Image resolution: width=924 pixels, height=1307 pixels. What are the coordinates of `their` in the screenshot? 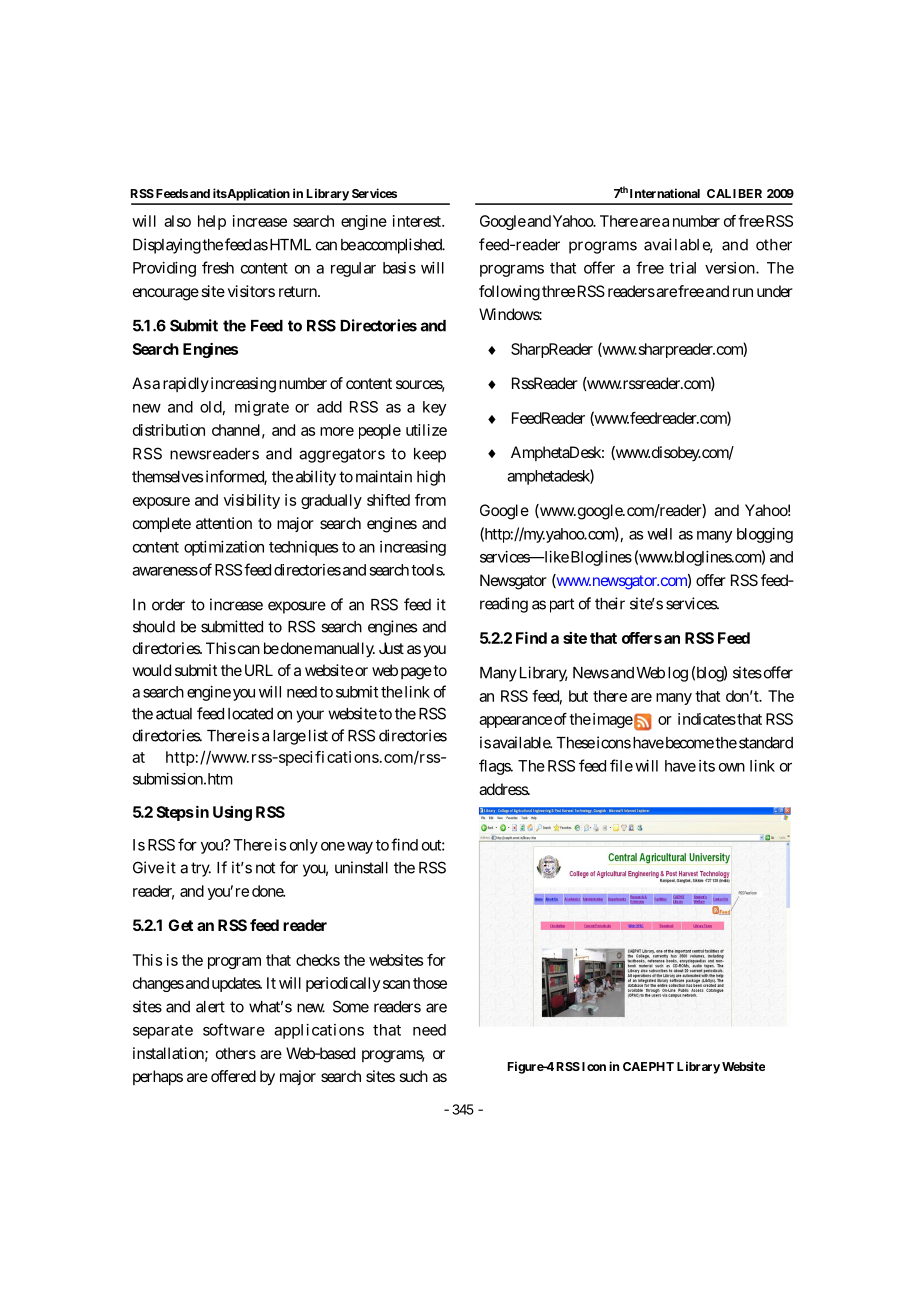 It's located at (610, 603).
